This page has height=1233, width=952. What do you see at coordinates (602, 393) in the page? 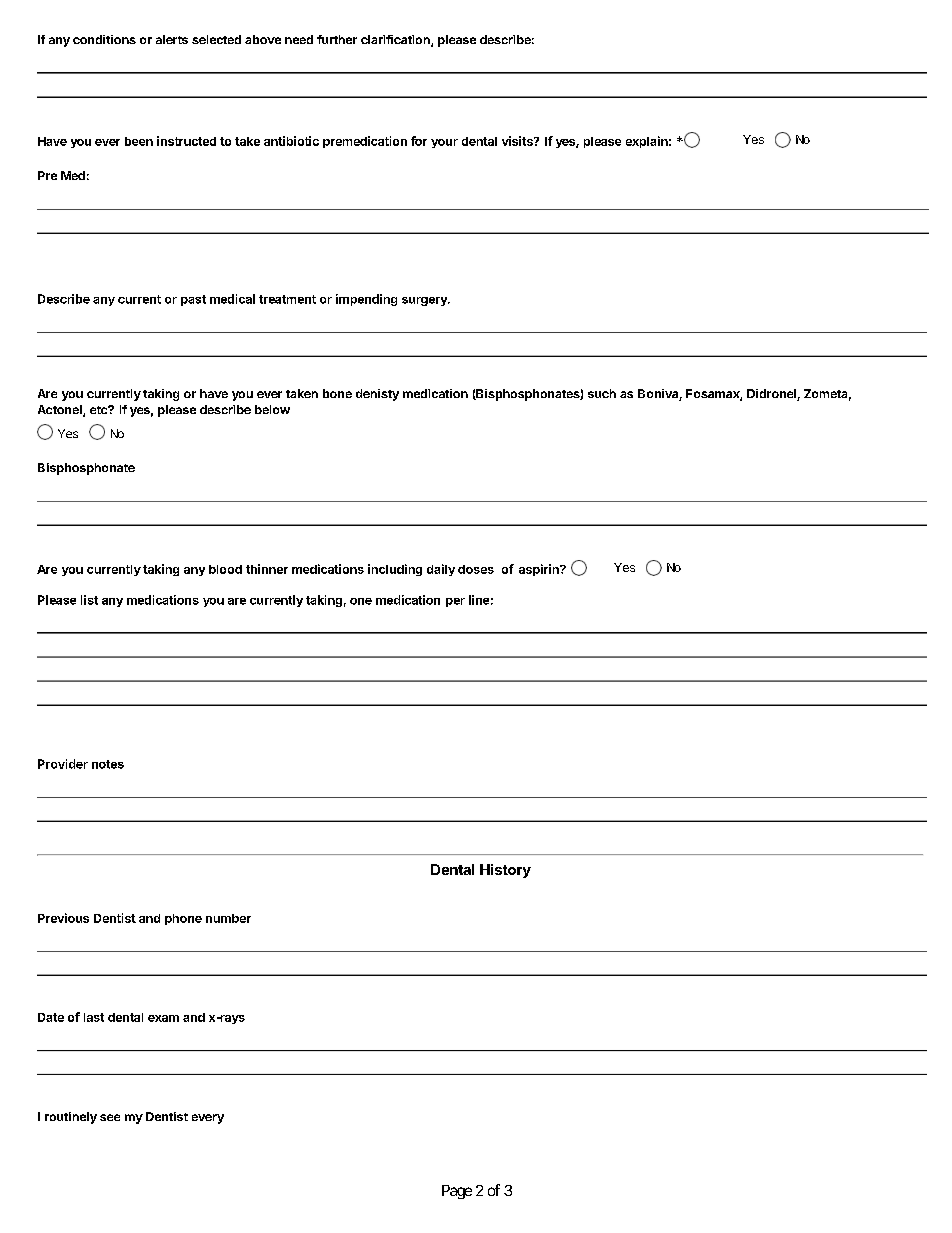
I see `such` at bounding box center [602, 393].
